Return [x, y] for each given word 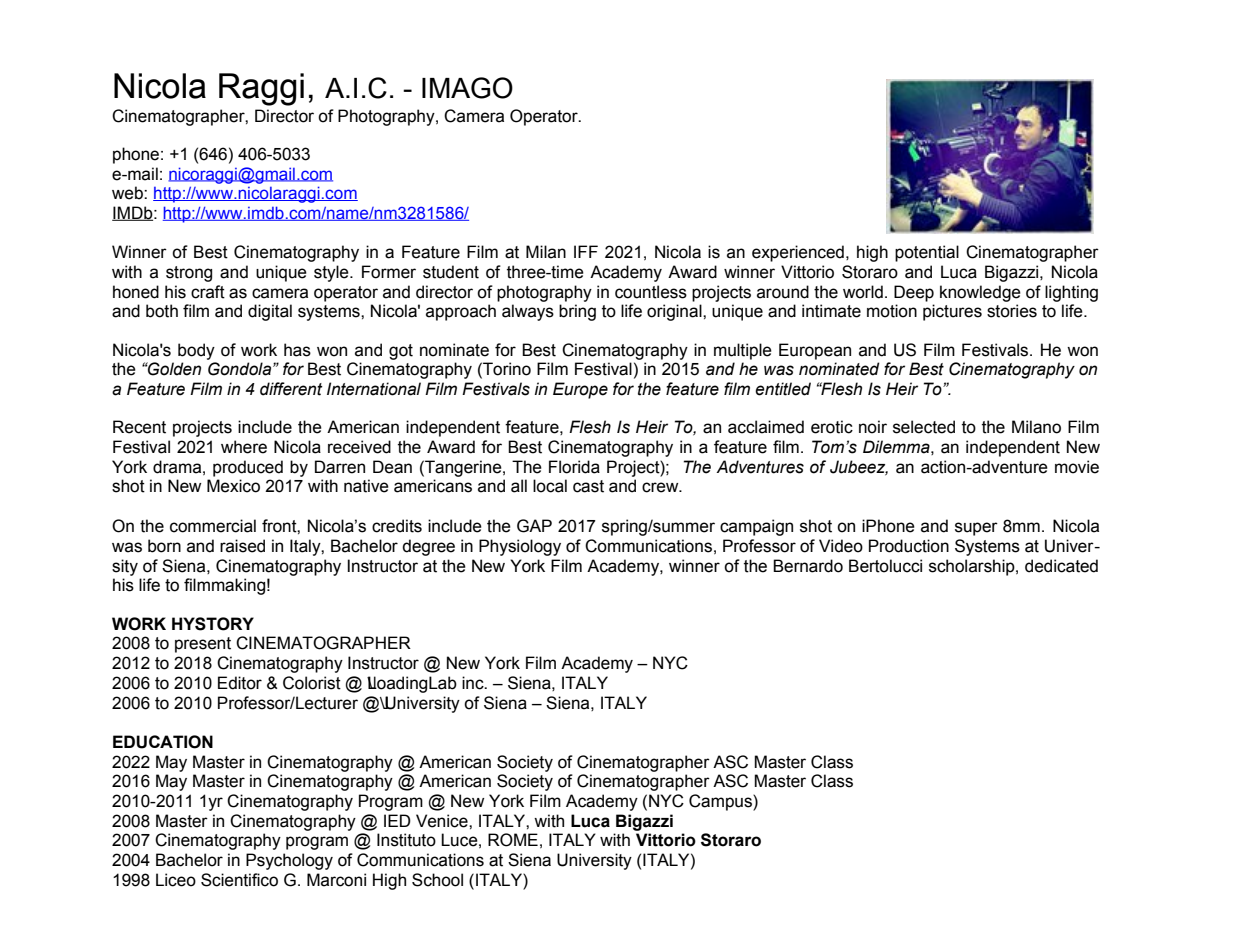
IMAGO [467, 88]
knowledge [980, 293]
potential [927, 253]
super [976, 529]
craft [208, 292]
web [128, 193]
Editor [240, 683]
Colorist [312, 683]
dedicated [1061, 566]
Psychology [289, 861]
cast [588, 486]
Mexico [233, 486]
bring [577, 312]
